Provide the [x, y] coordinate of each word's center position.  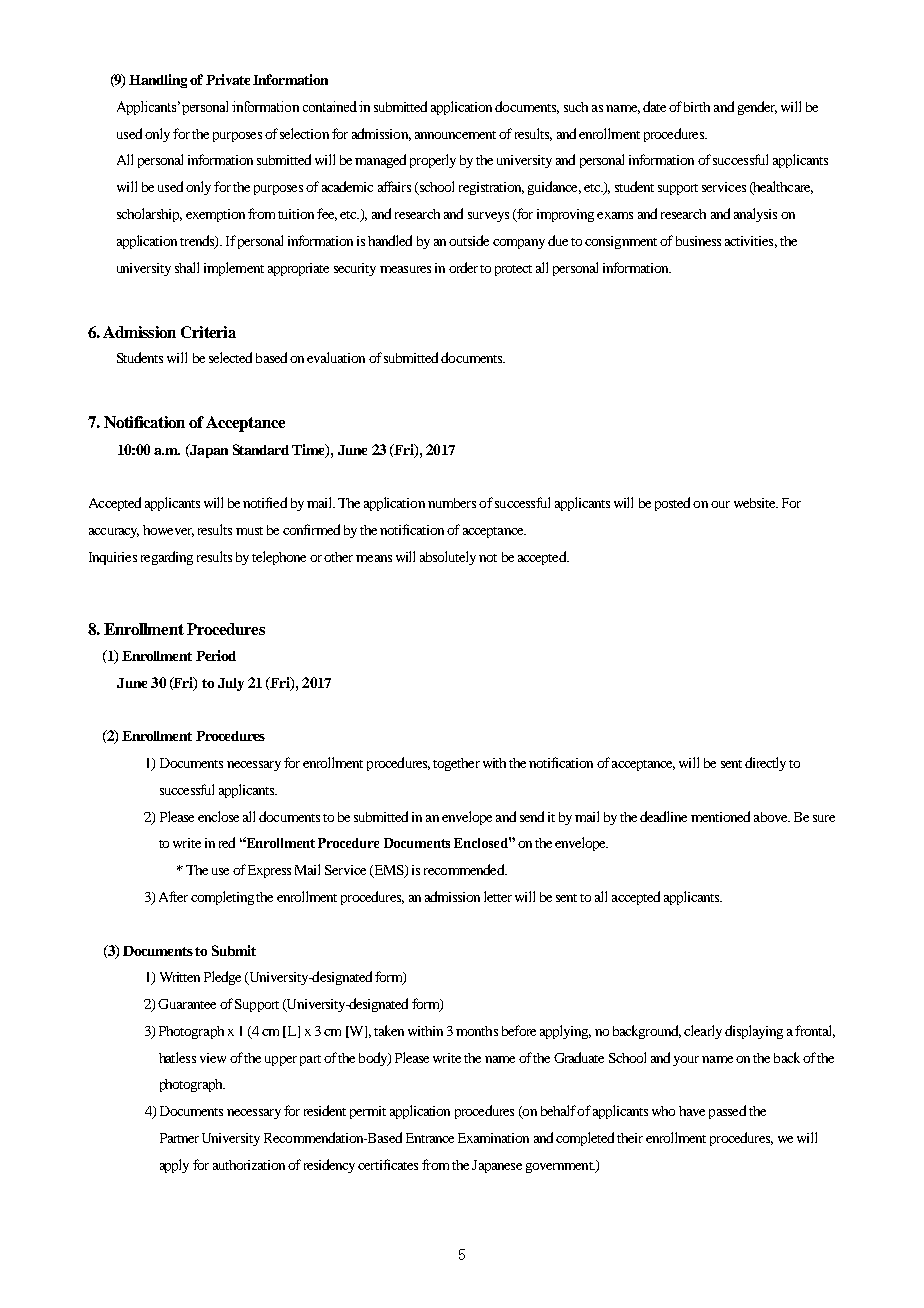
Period [216, 655]
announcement [455, 135]
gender [757, 108]
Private [228, 79]
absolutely [448, 558]
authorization [249, 1165]
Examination [493, 1138]
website [756, 503]
